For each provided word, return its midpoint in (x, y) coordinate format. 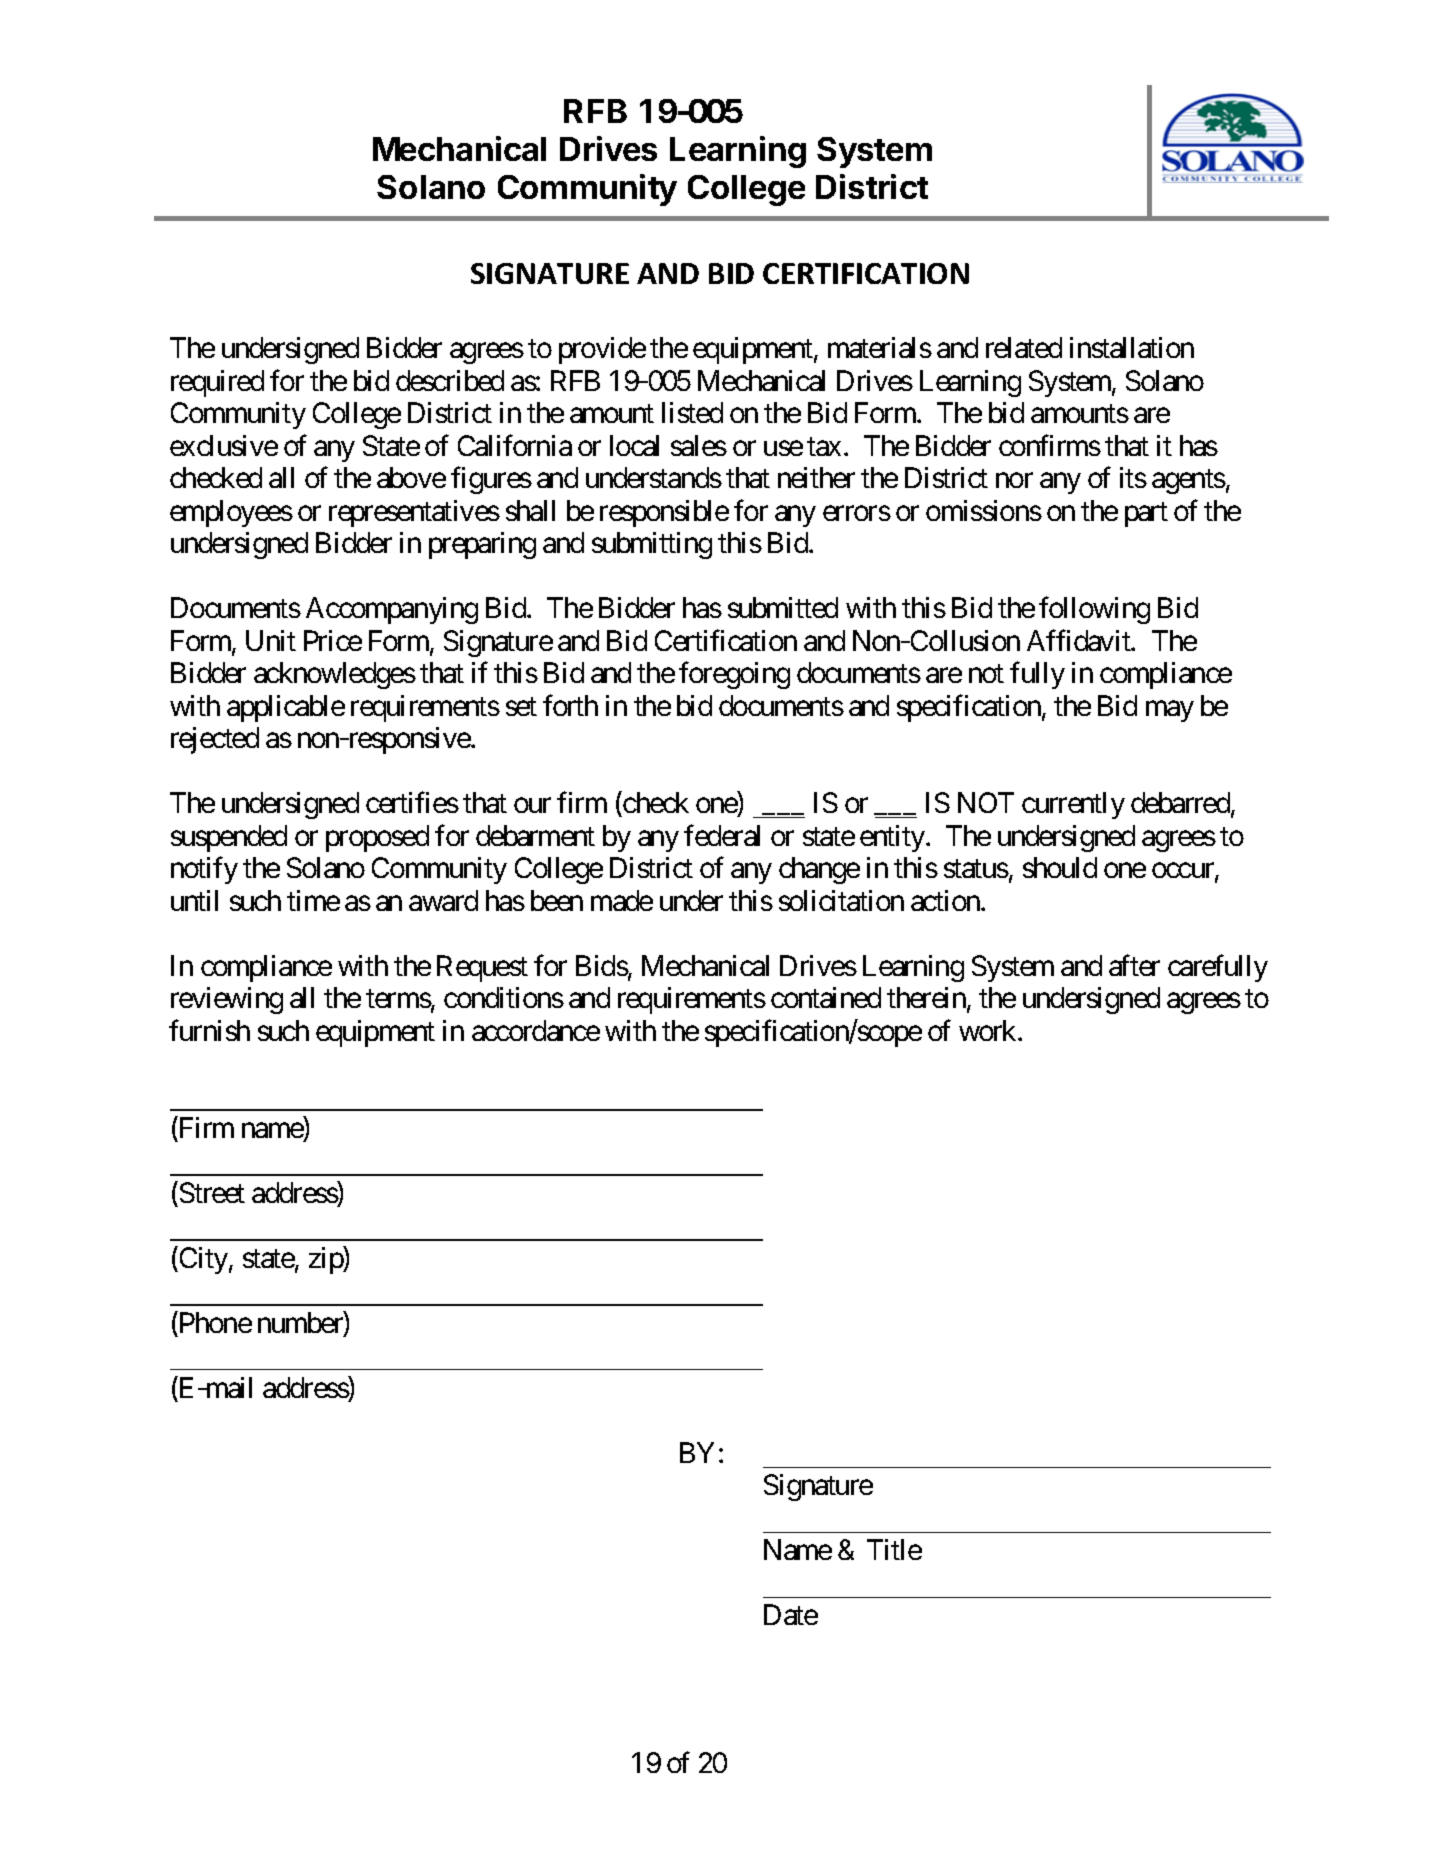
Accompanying (392, 610)
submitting (652, 545)
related (1024, 347)
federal (722, 835)
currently (1073, 805)
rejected (215, 740)
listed (692, 412)
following (1094, 610)
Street (212, 1192)
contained (826, 997)
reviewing (227, 1000)
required (217, 383)
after (1134, 965)
